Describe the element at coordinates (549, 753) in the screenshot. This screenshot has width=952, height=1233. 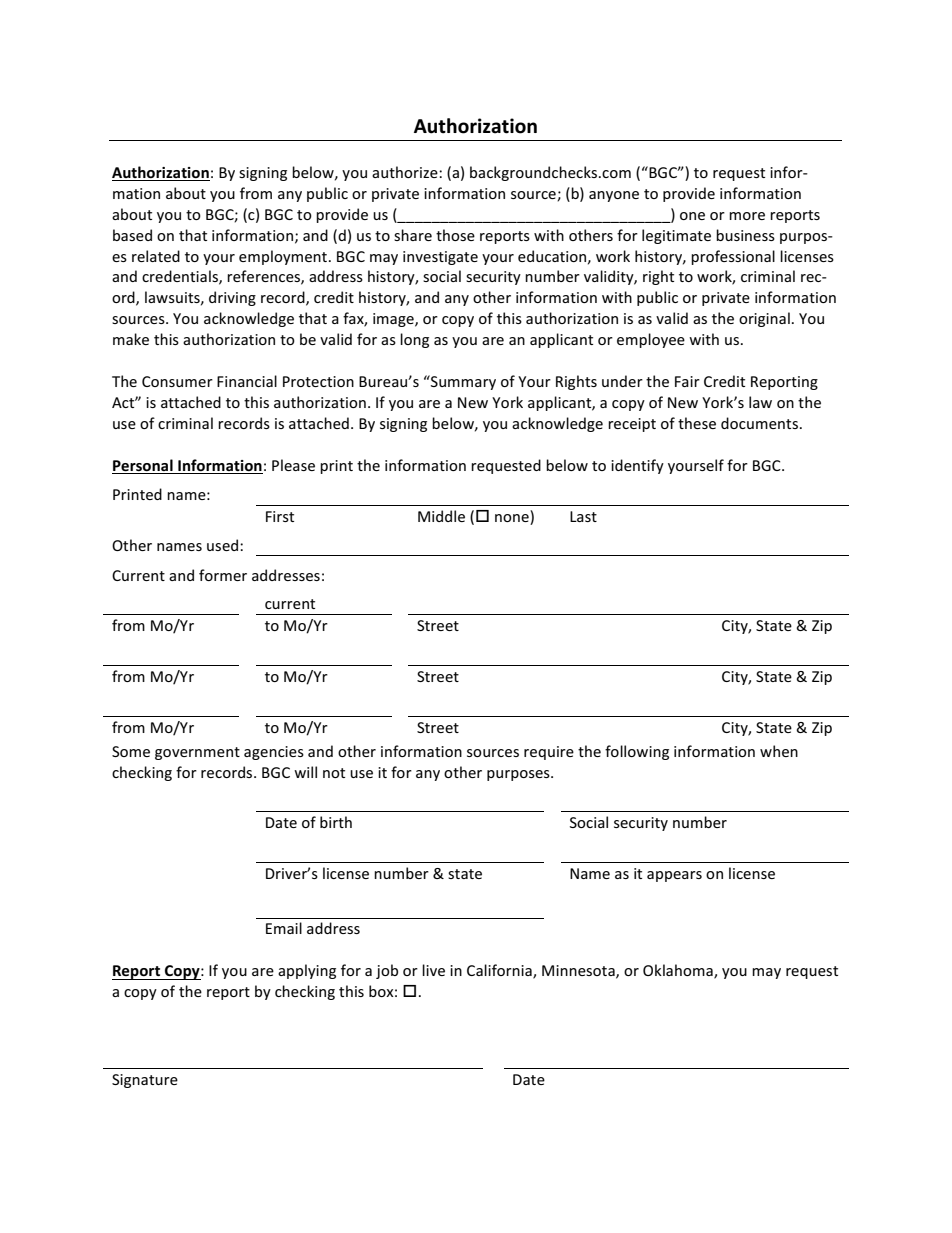
I see `require` at that location.
